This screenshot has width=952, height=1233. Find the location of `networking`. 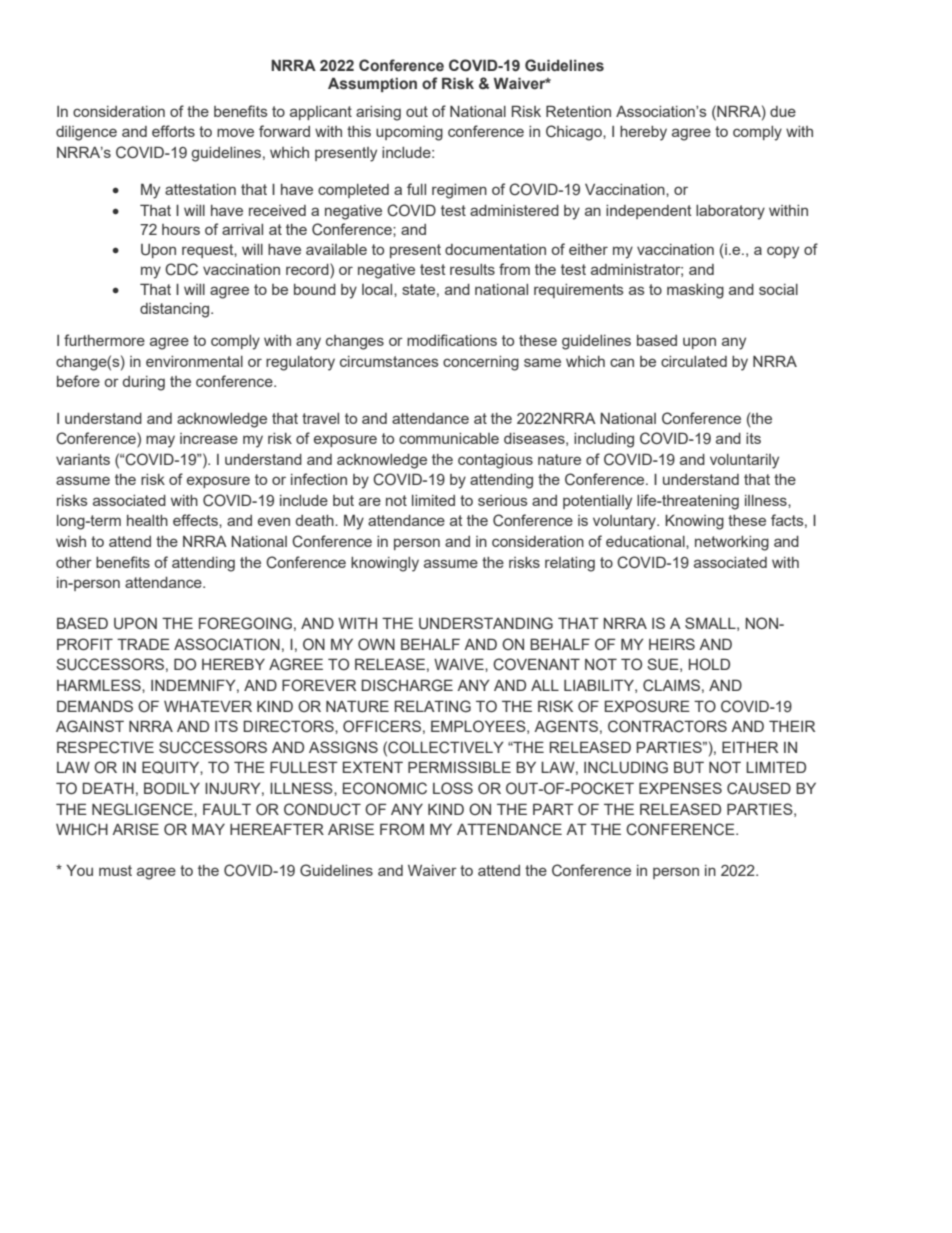

networking is located at coordinates (732, 543).
